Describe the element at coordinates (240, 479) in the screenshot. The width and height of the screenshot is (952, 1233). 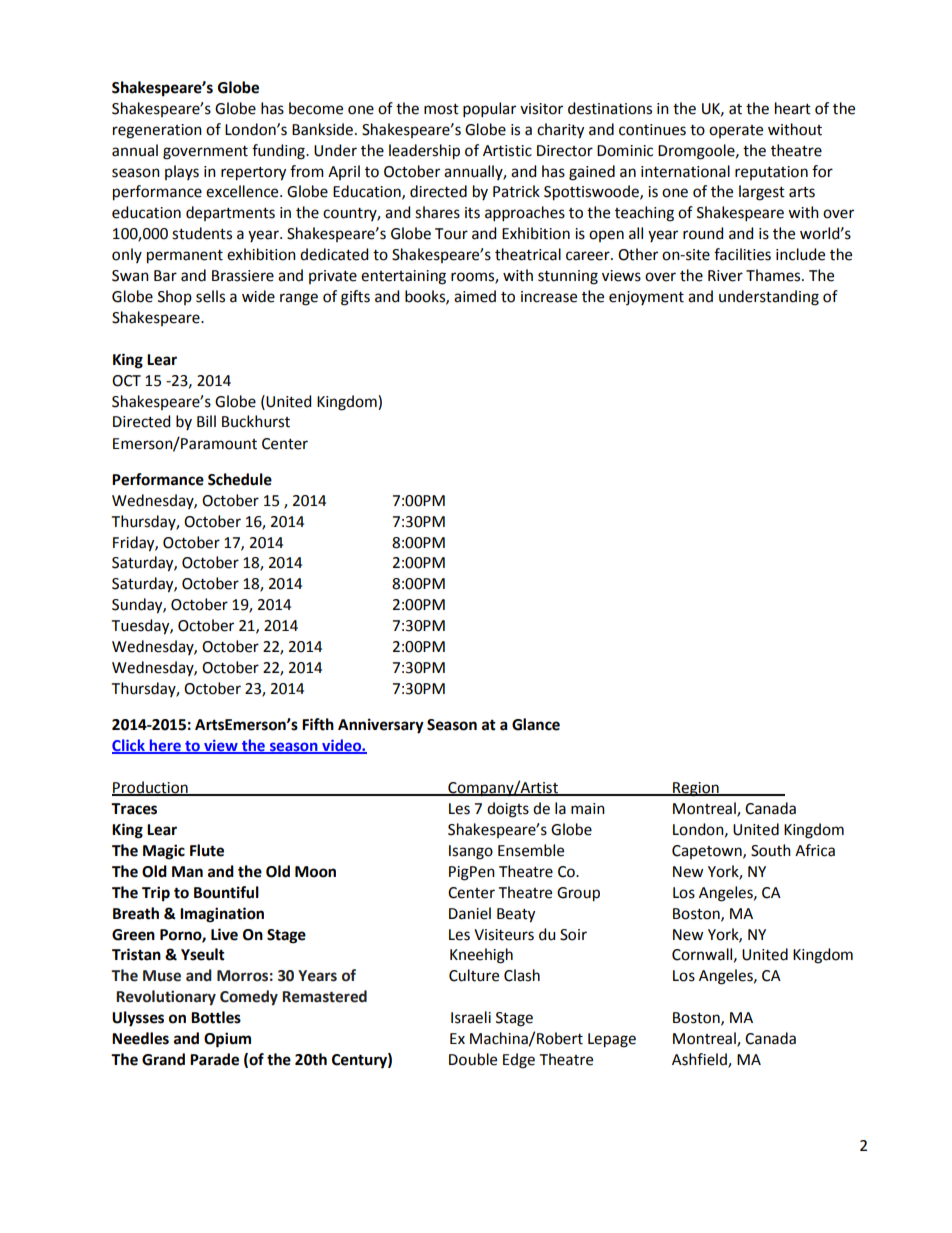
I see `Schedule` at that location.
